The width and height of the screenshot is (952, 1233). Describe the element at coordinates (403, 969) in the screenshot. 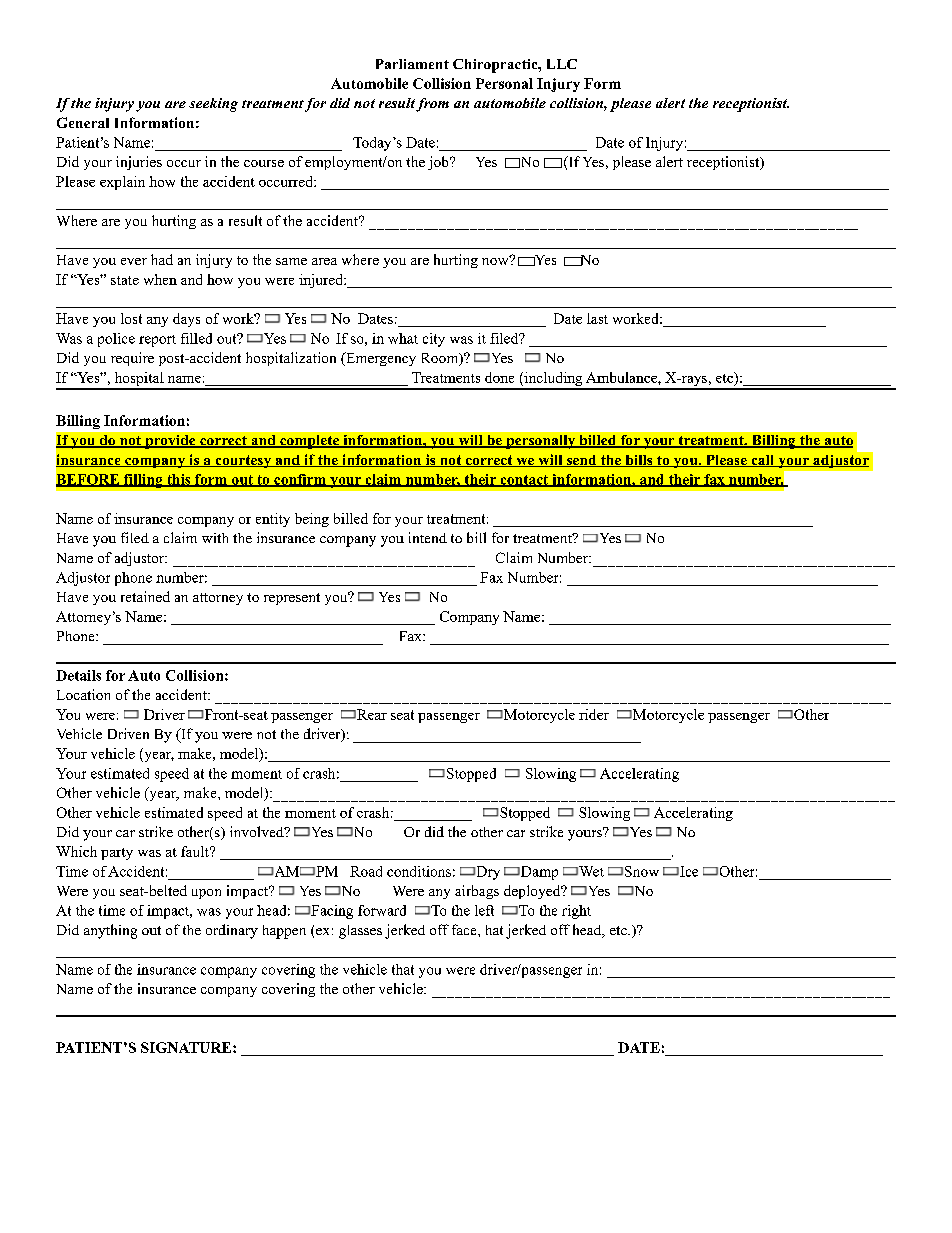

I see `that` at that location.
